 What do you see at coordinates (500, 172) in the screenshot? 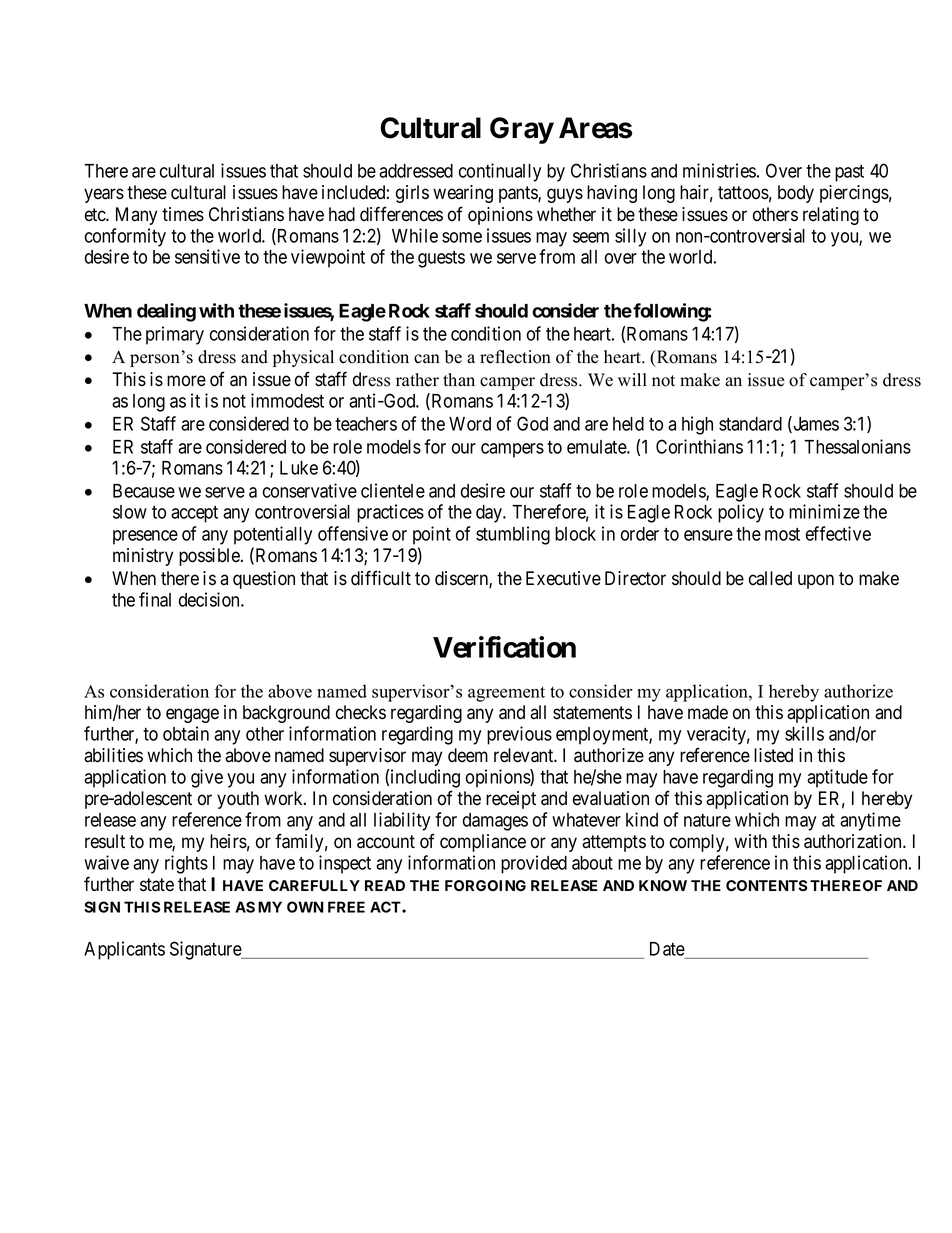
I see `continually` at bounding box center [500, 172].
